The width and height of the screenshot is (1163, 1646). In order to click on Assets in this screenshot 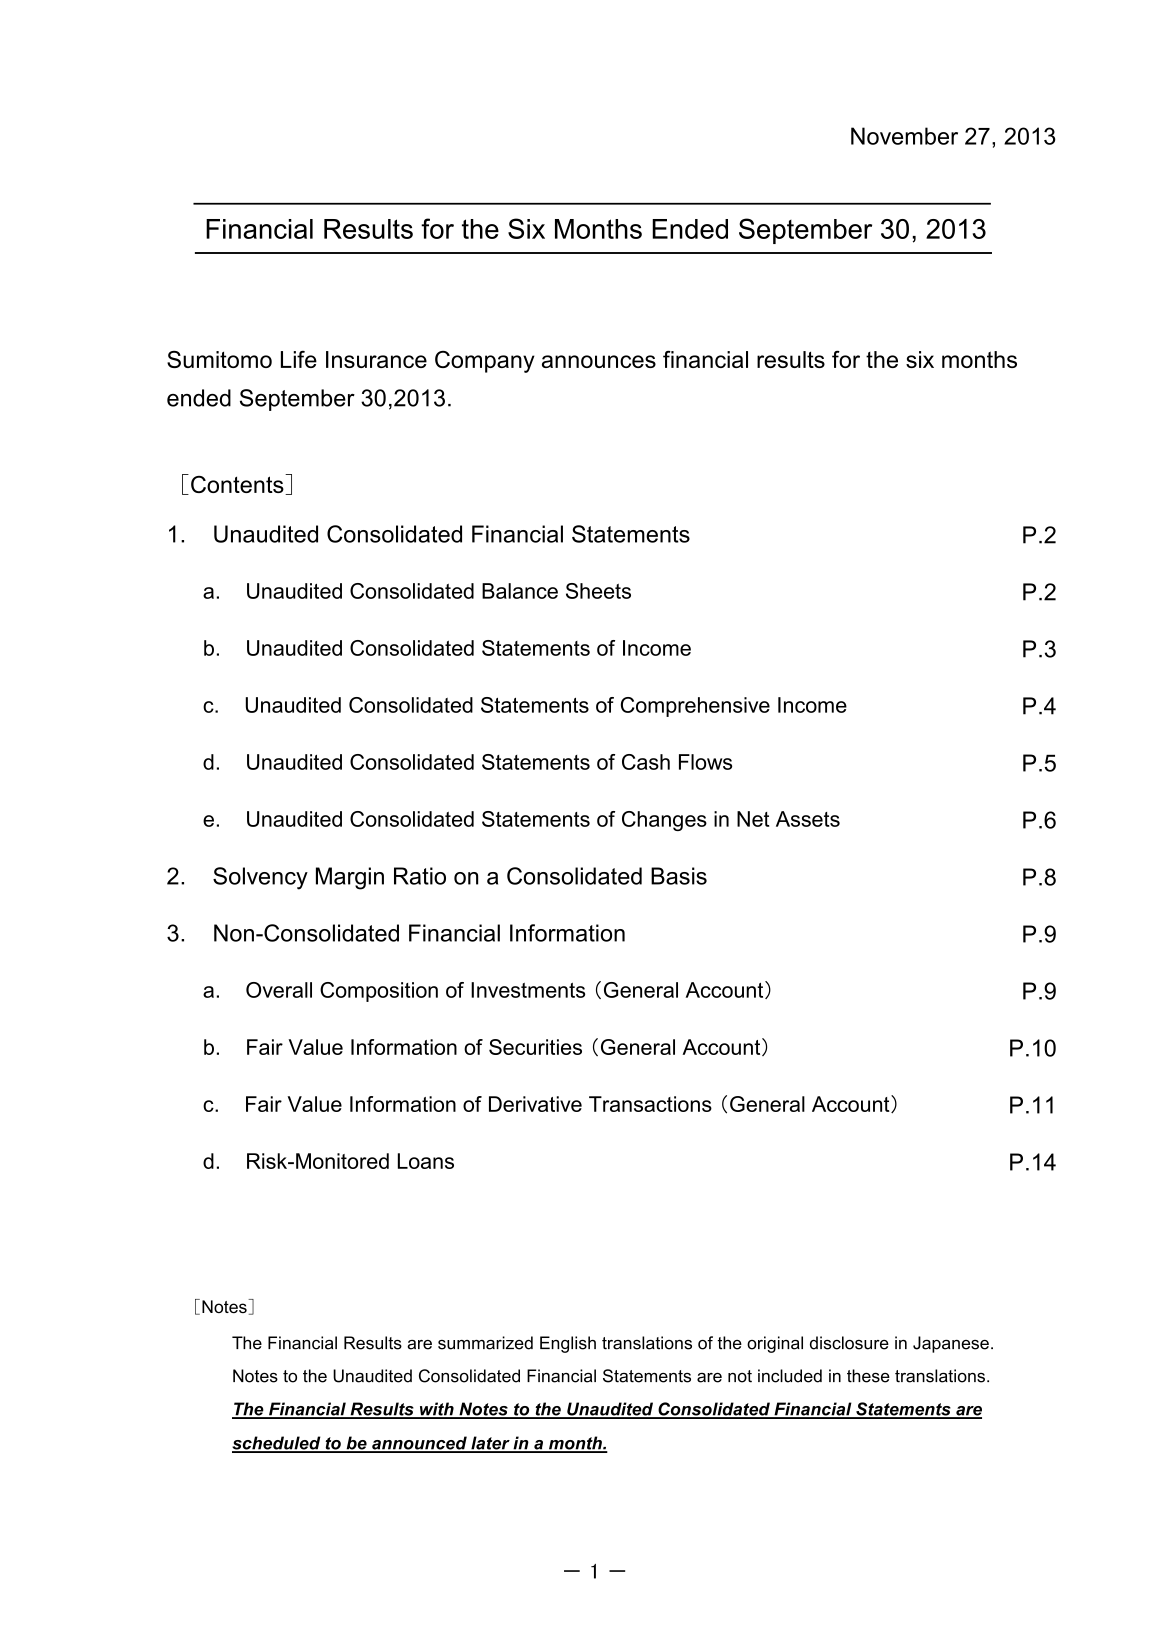, I will do `click(808, 819)`.
